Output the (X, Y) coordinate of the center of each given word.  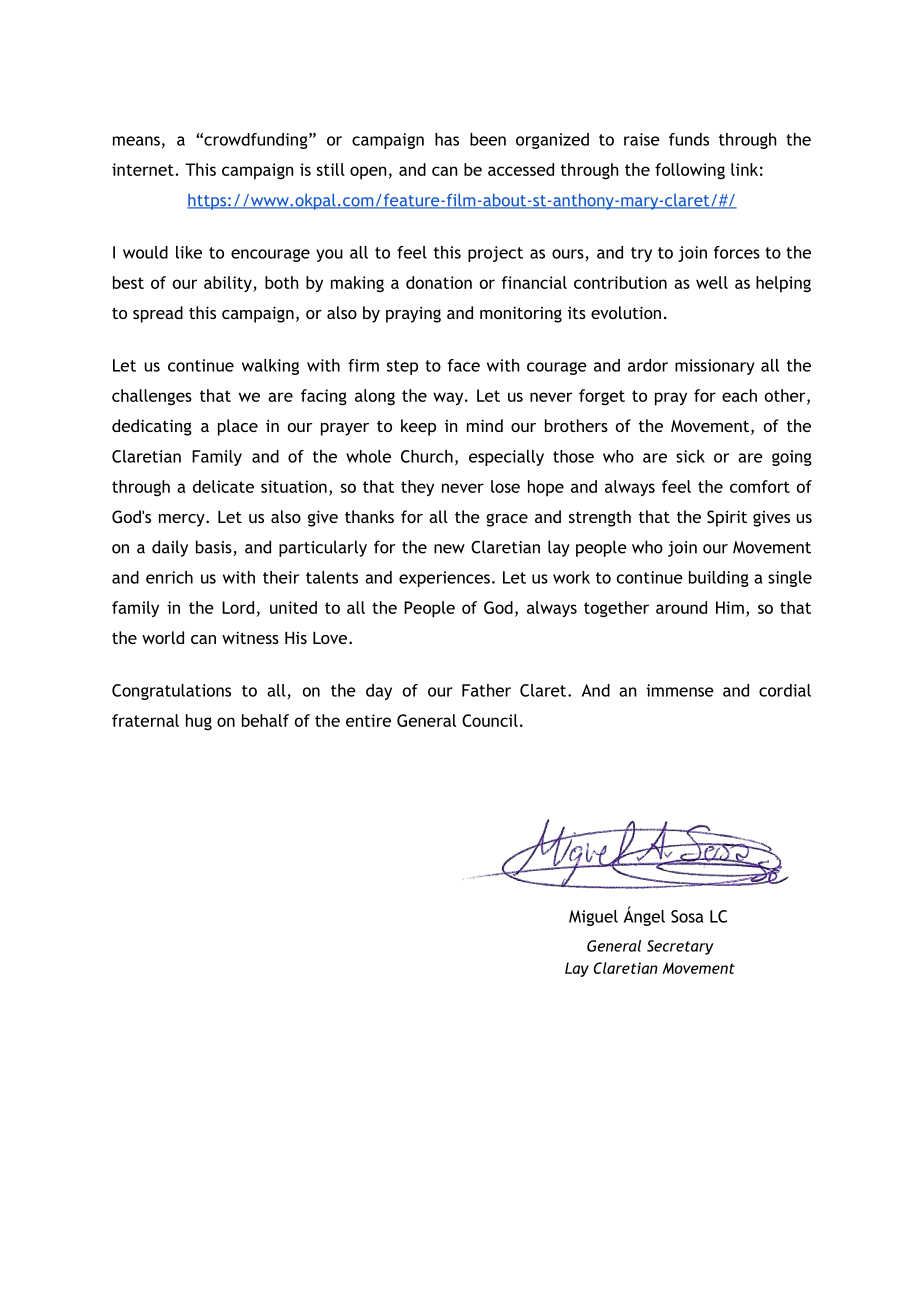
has (447, 139)
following (690, 171)
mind (485, 425)
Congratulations (171, 692)
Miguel (593, 918)
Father (486, 690)
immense (680, 690)
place (238, 427)
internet (144, 169)
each (739, 395)
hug (199, 722)
